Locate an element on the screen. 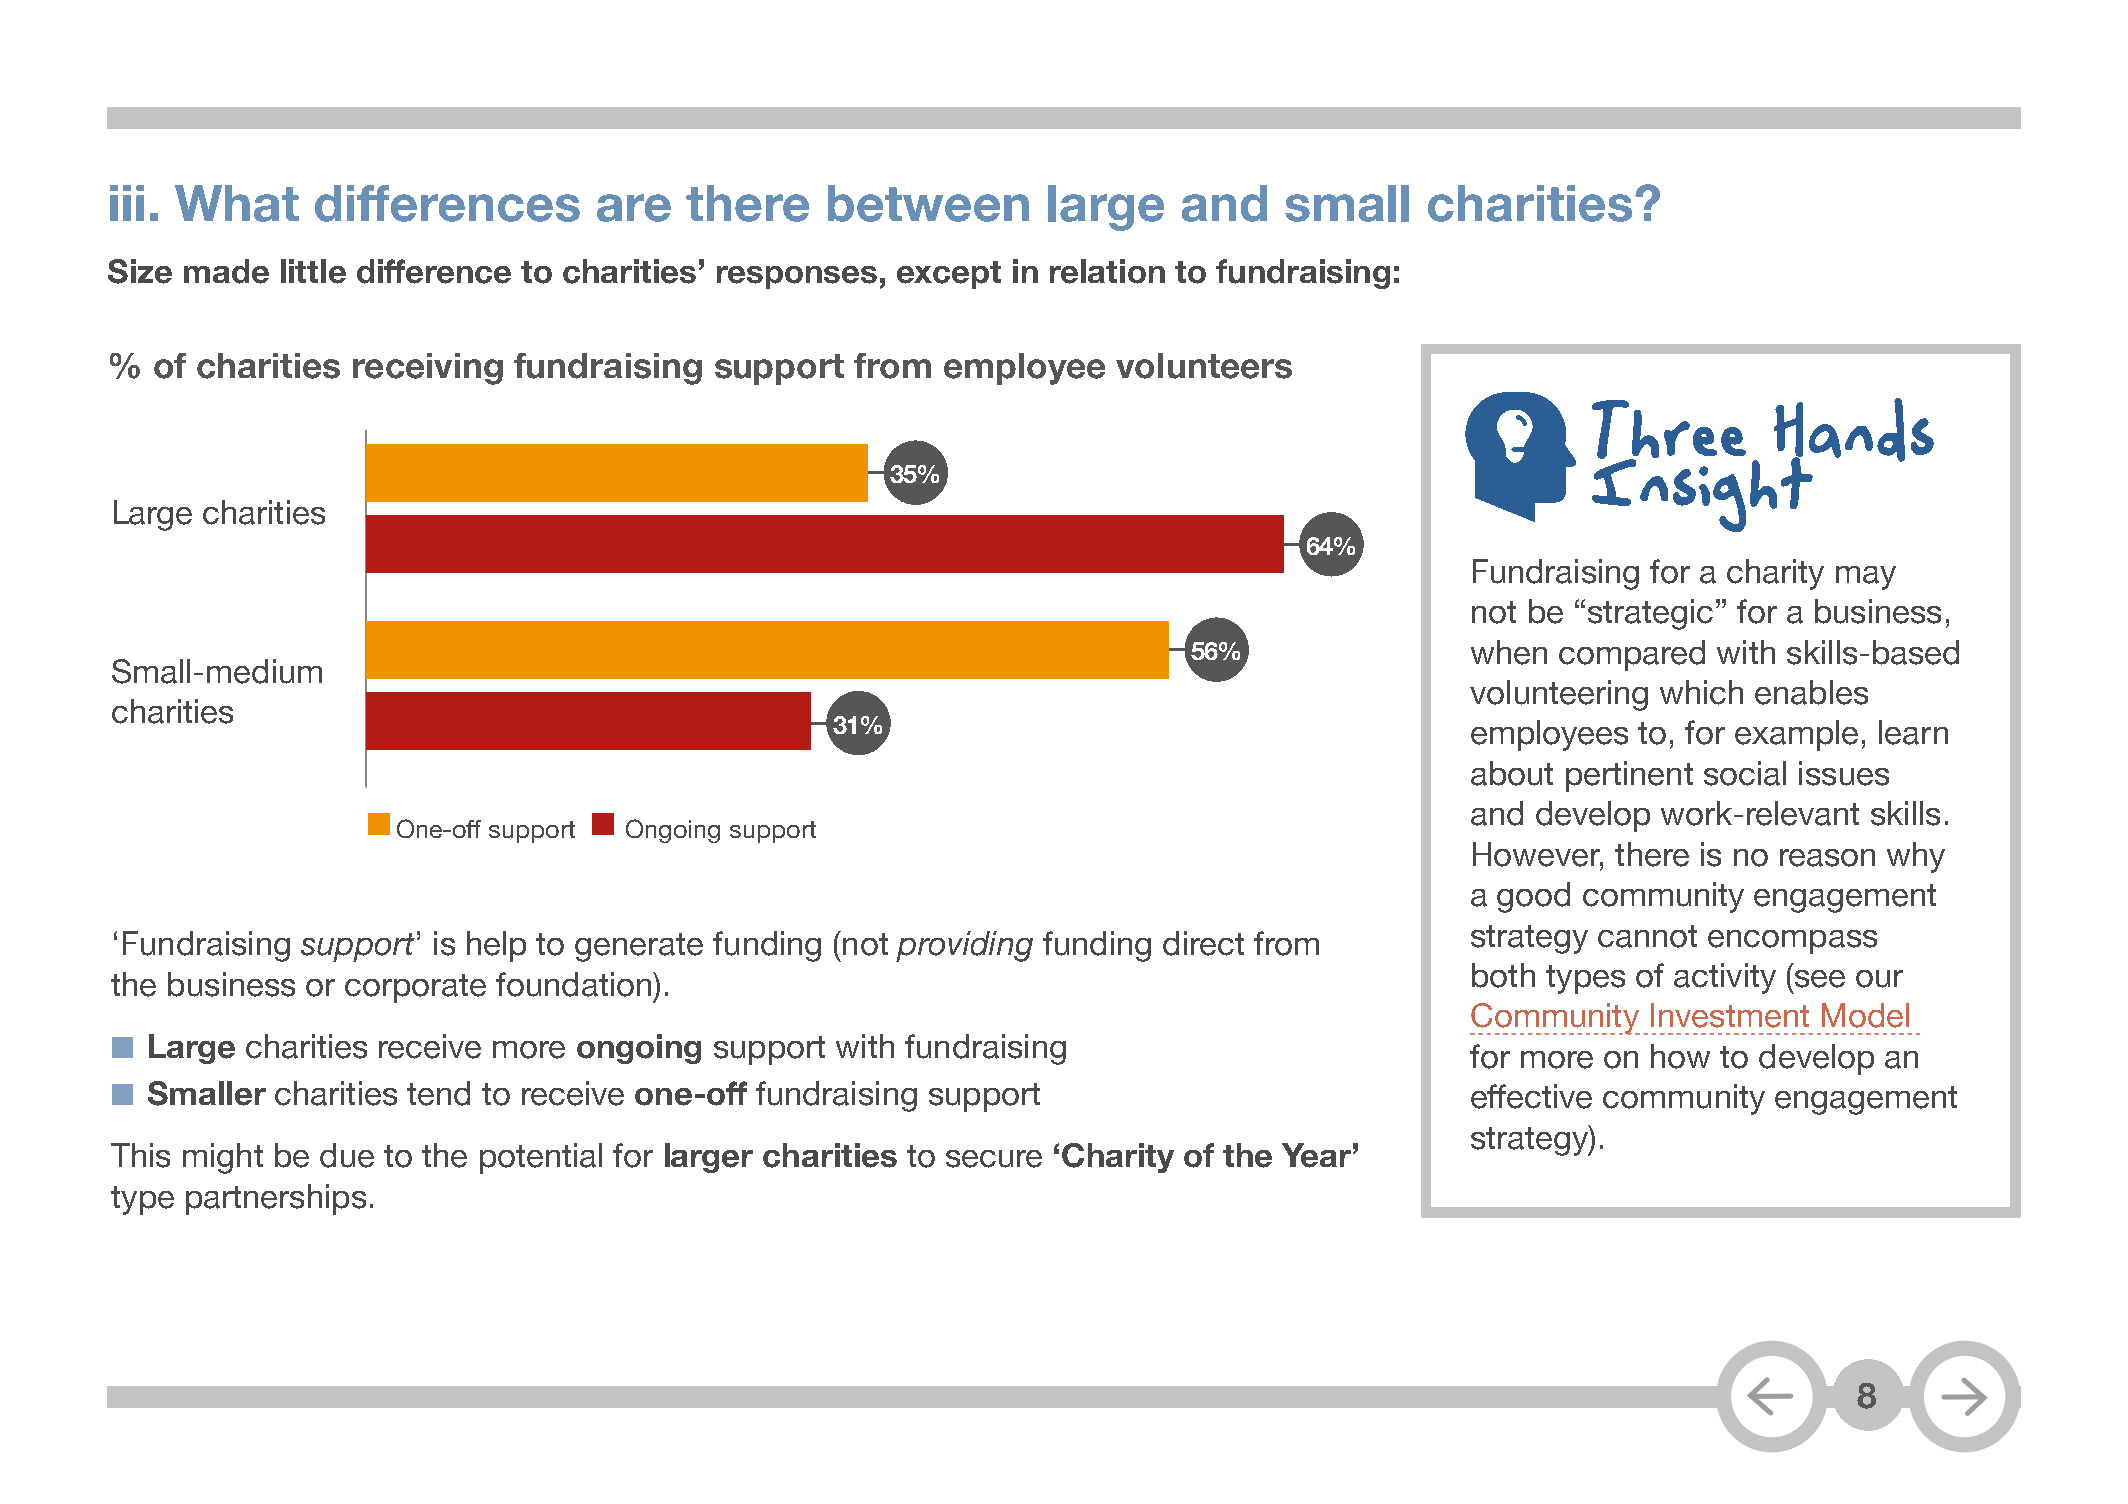  help is located at coordinates (496, 946).
